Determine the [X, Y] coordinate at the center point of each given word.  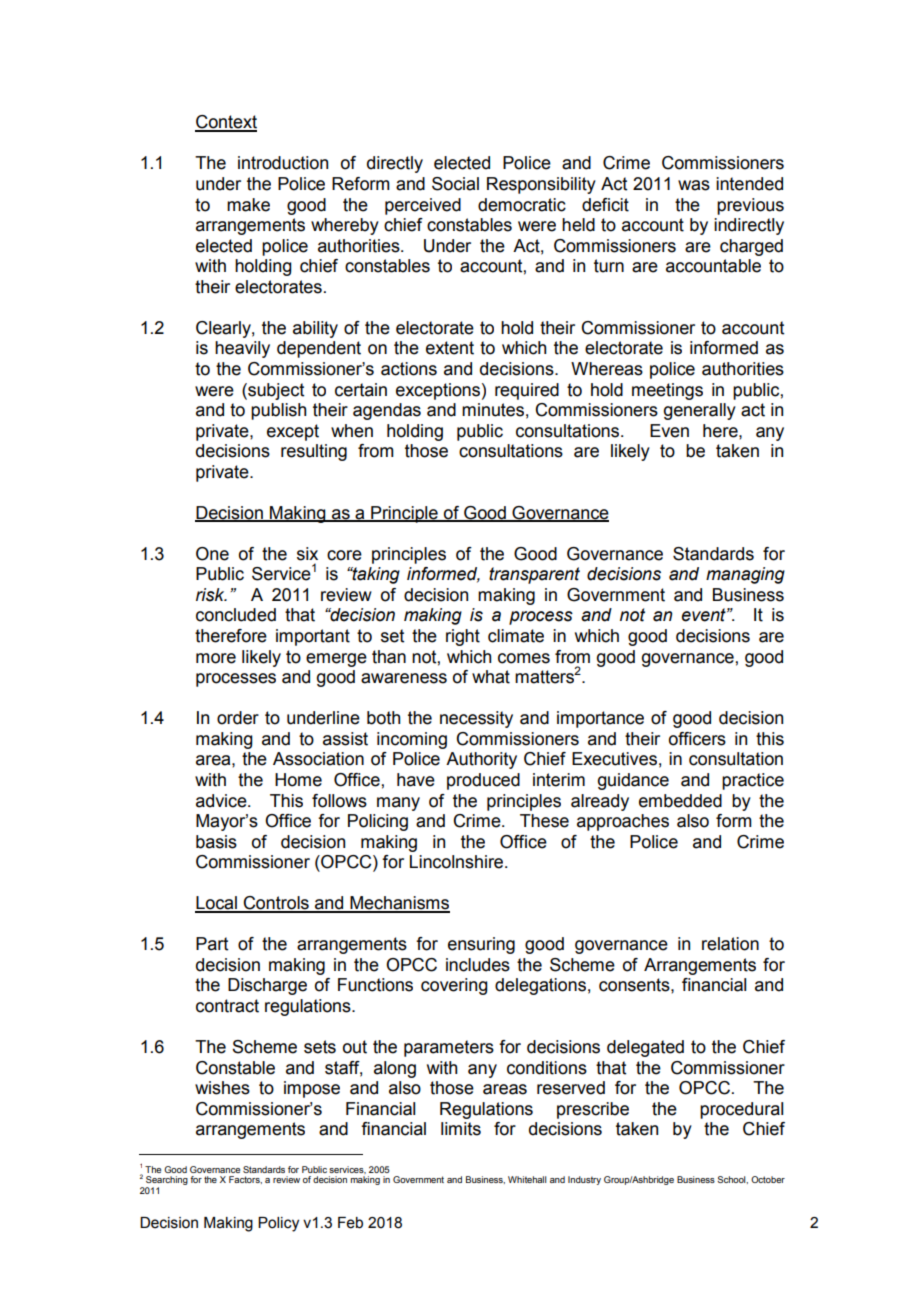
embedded [680, 801]
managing [745, 575]
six [307, 554]
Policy [278, 1224]
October [768, 1179]
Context [226, 123]
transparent [534, 575]
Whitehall [527, 1179]
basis [216, 842]
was [694, 185]
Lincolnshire [458, 862]
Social [455, 184]
